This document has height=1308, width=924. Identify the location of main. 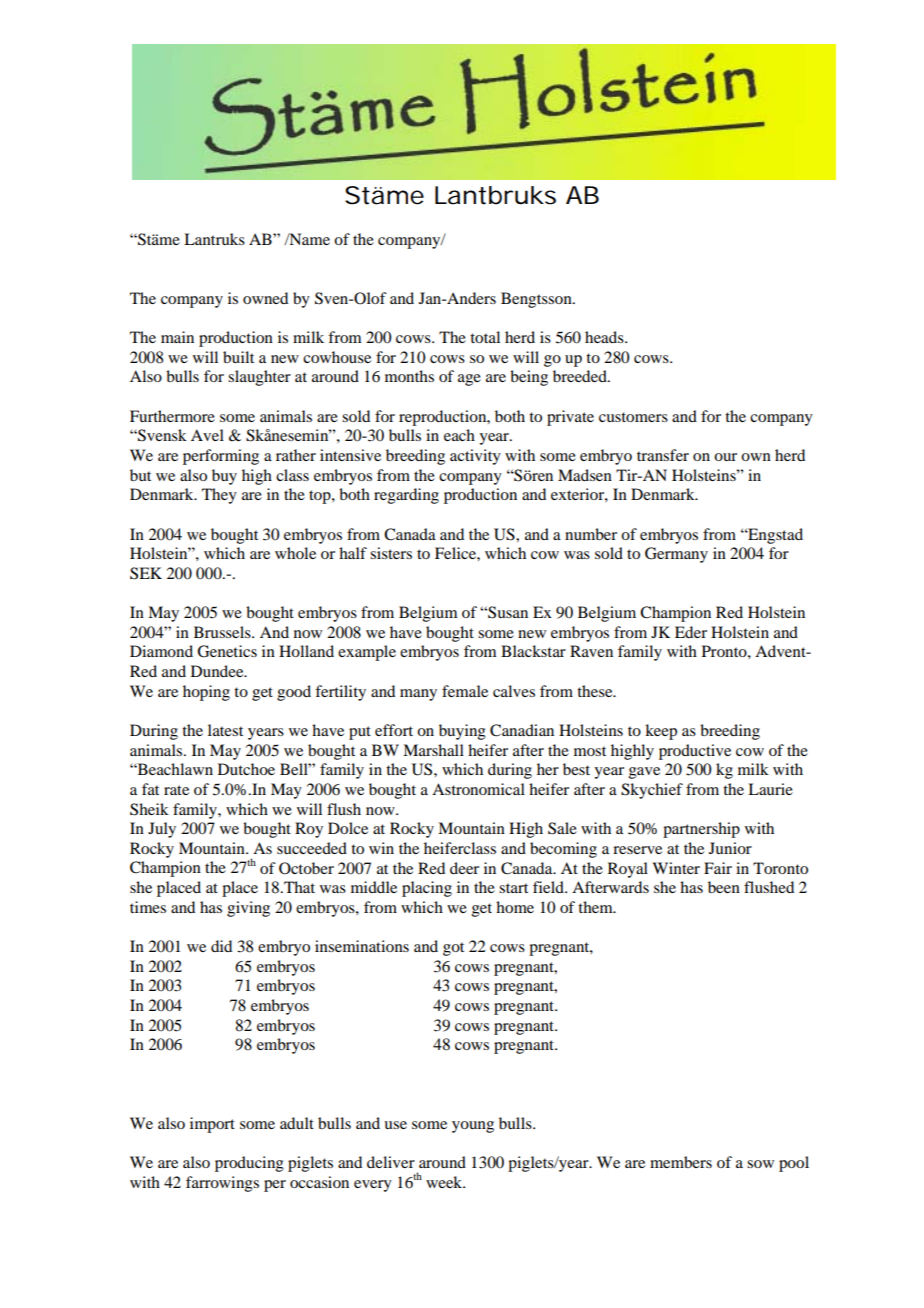
(177, 337).
